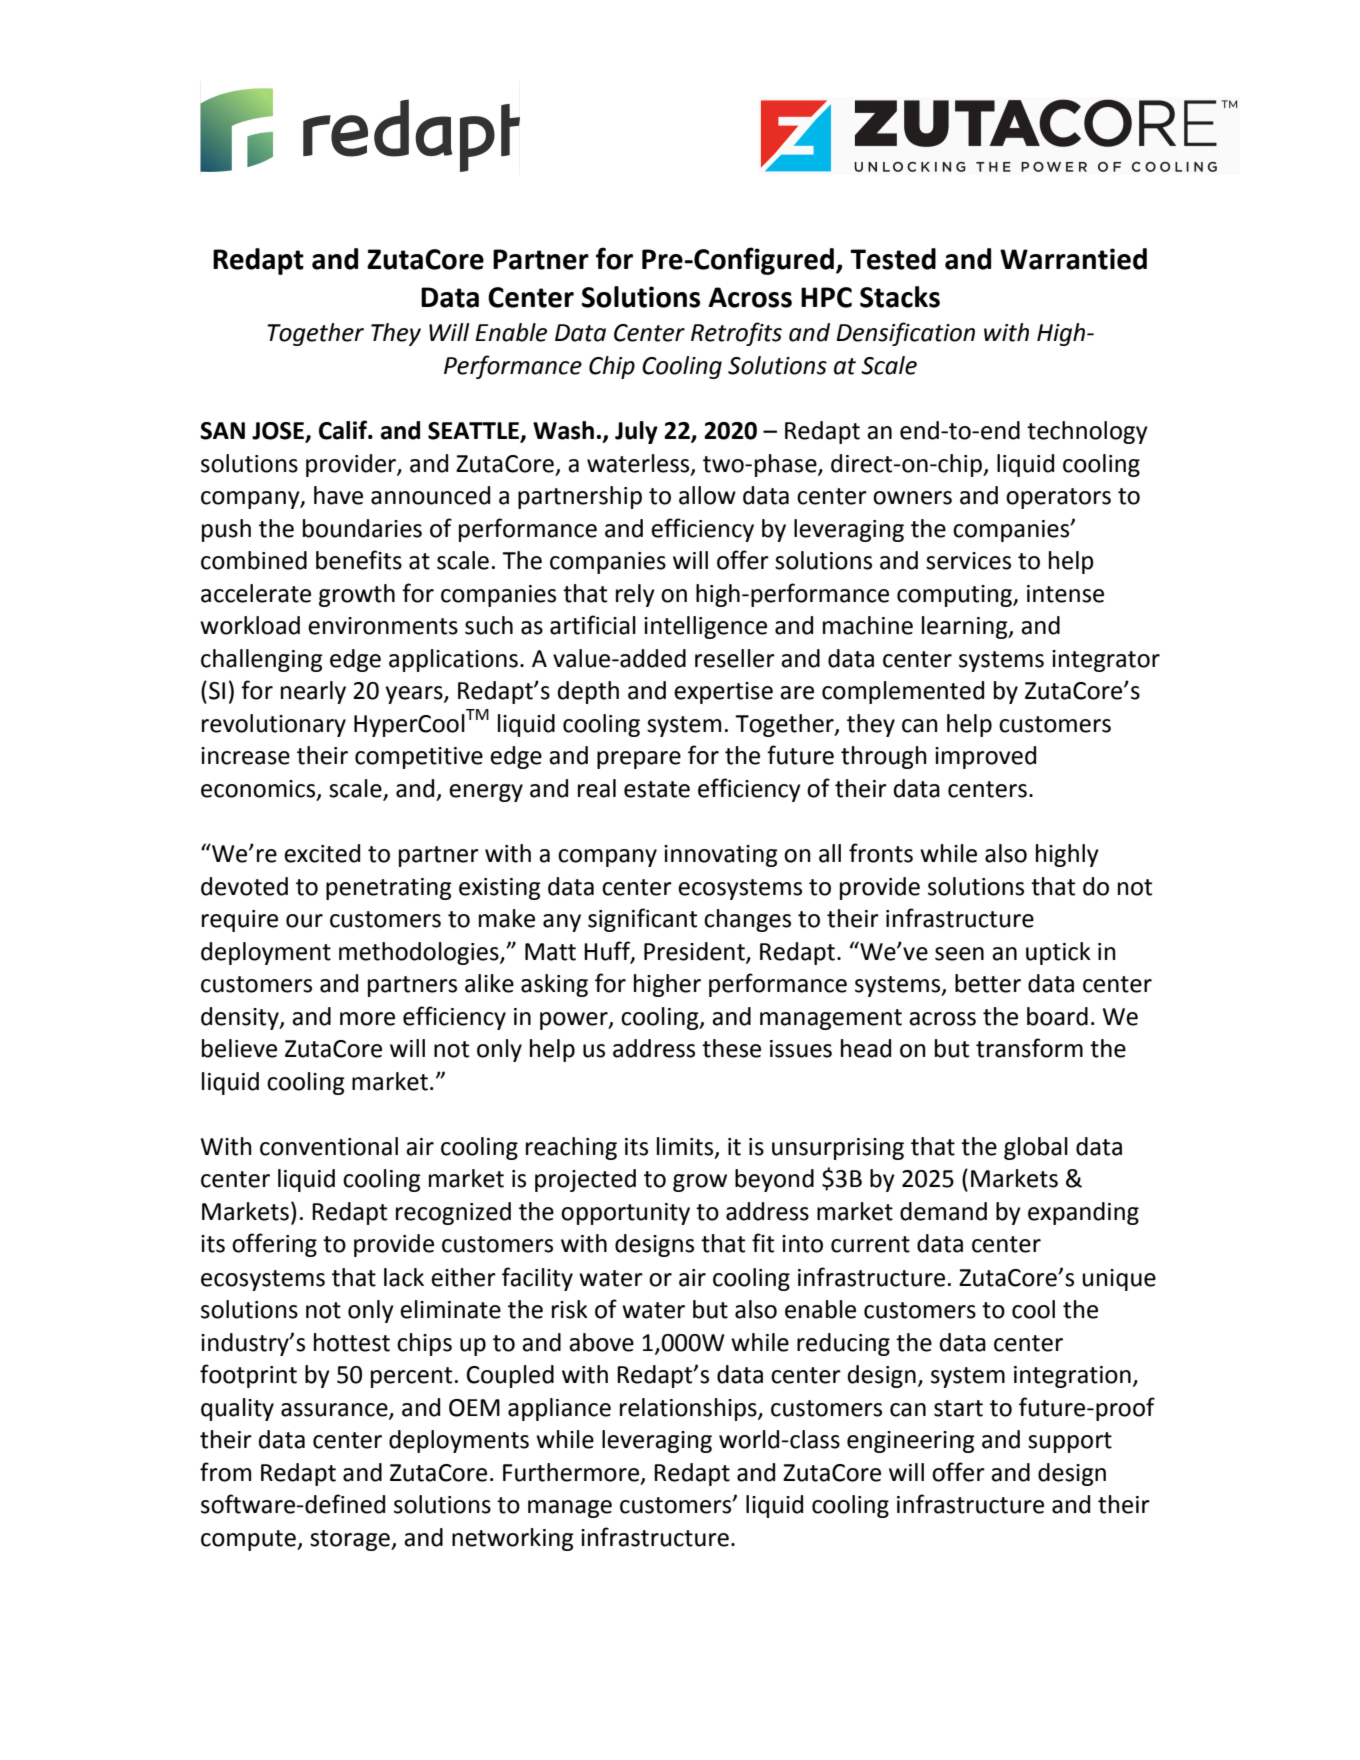  What do you see at coordinates (900, 297) in the screenshot?
I see `Stacks` at bounding box center [900, 297].
